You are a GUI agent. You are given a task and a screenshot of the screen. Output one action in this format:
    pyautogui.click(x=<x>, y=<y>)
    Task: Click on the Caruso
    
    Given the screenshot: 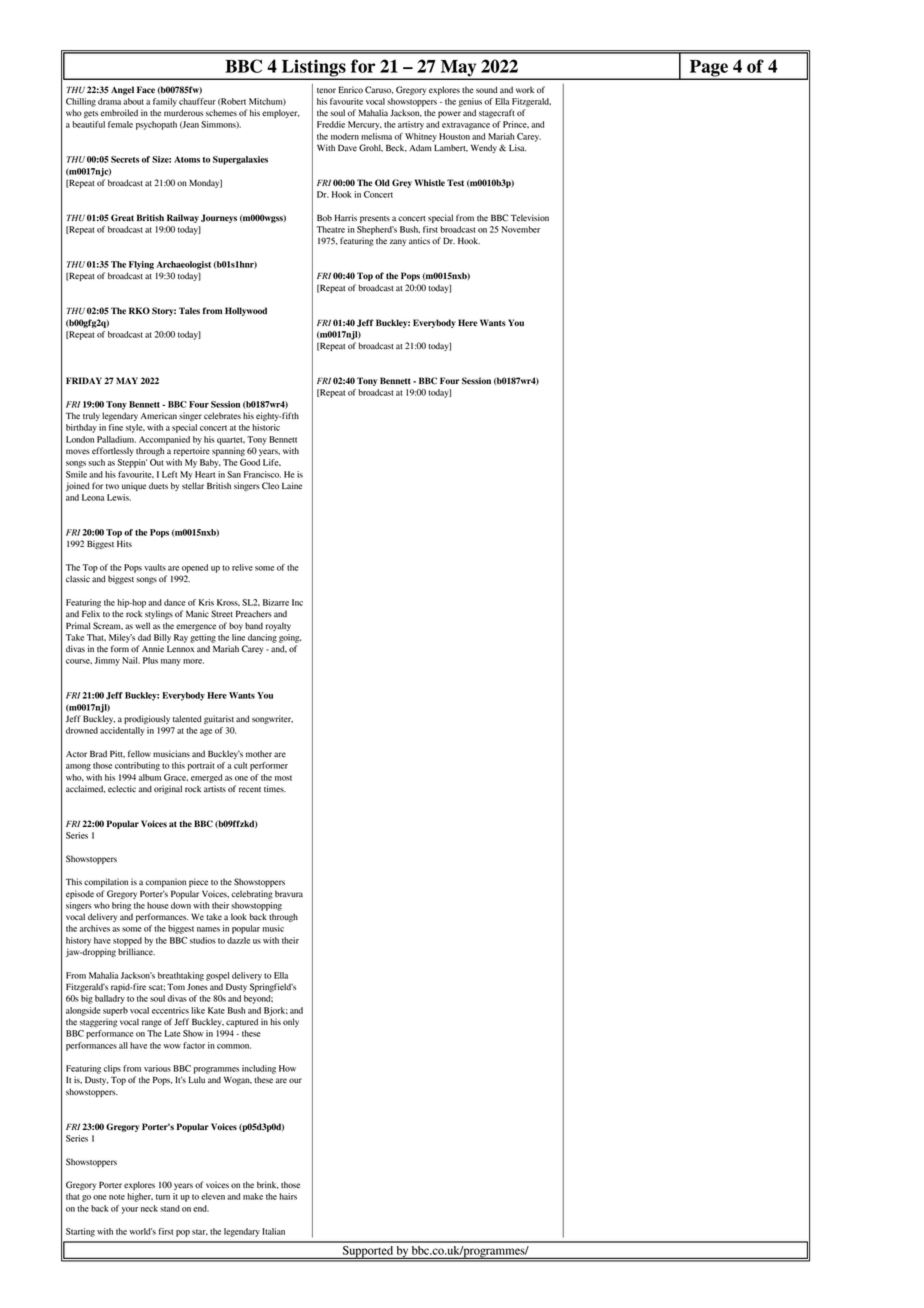 What is the action you would take?
    pyautogui.click(x=379, y=90)
